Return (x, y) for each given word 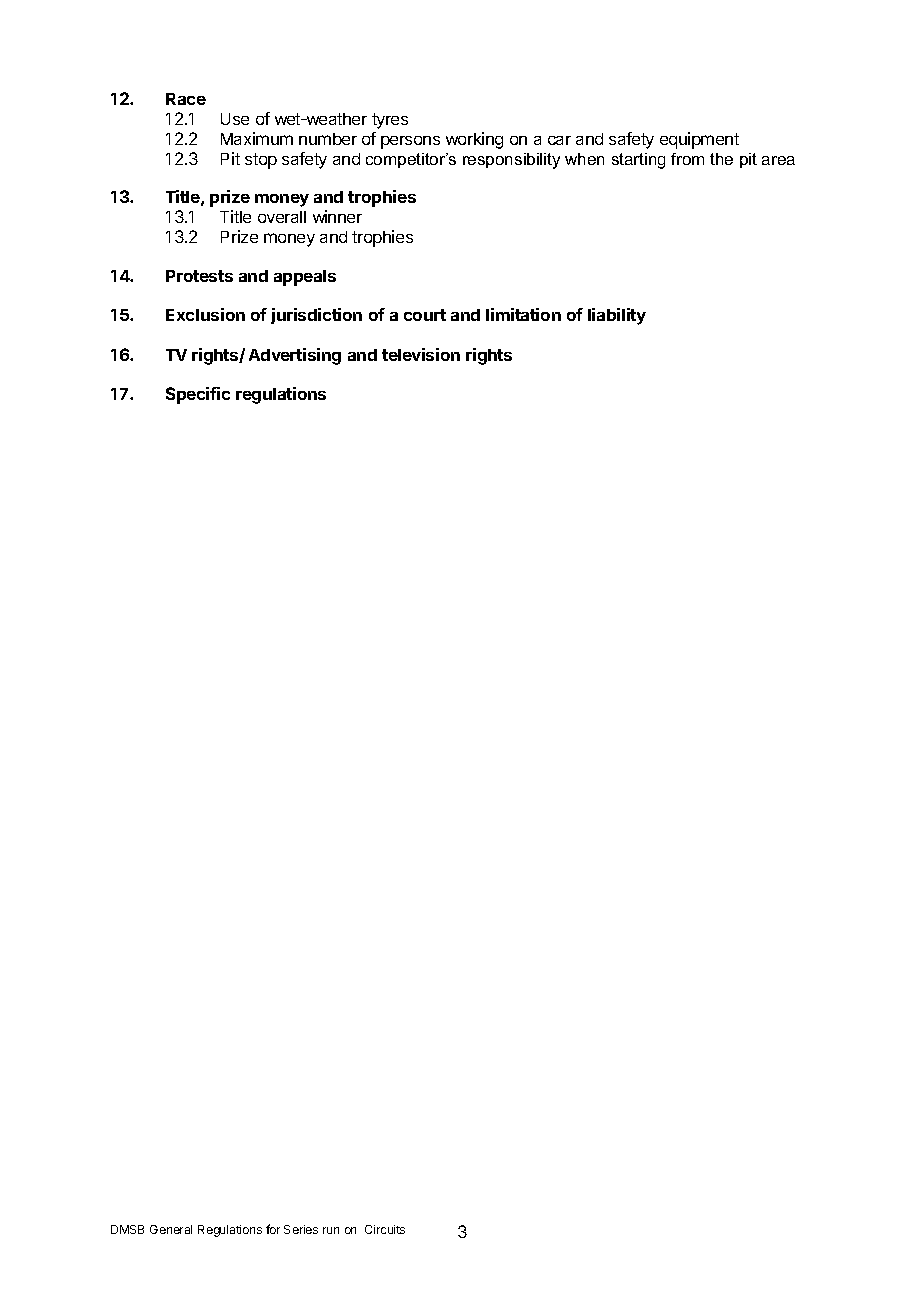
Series (301, 1229)
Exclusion (205, 314)
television (421, 354)
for (273, 1229)
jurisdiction (316, 316)
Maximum (257, 138)
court (425, 315)
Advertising (295, 356)
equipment (699, 140)
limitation (523, 314)
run (331, 1230)
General (171, 1229)
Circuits (385, 1229)
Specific (198, 395)
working (474, 140)
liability (617, 316)
